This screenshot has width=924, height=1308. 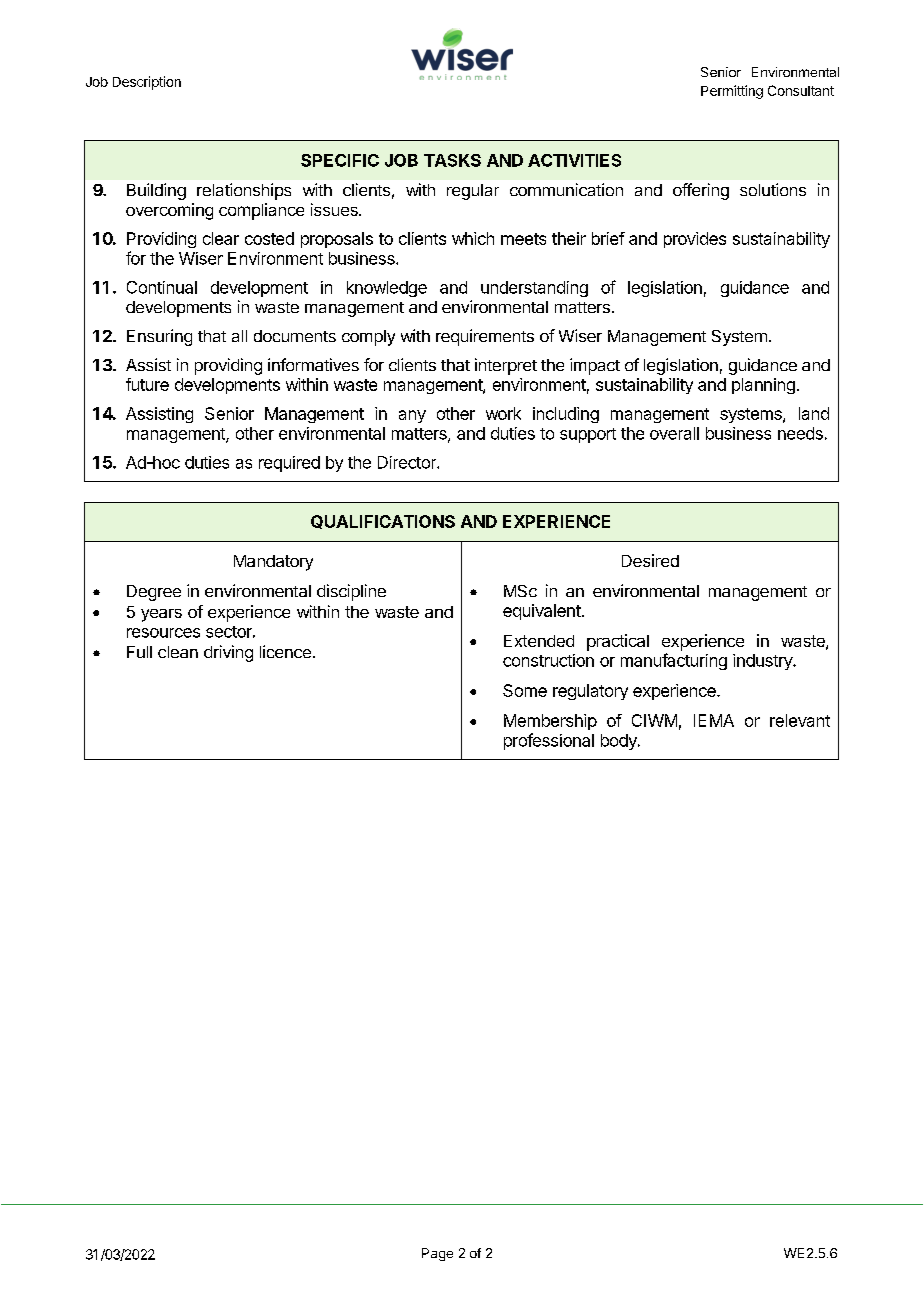 What do you see at coordinates (549, 741) in the screenshot?
I see `professional` at bounding box center [549, 741].
